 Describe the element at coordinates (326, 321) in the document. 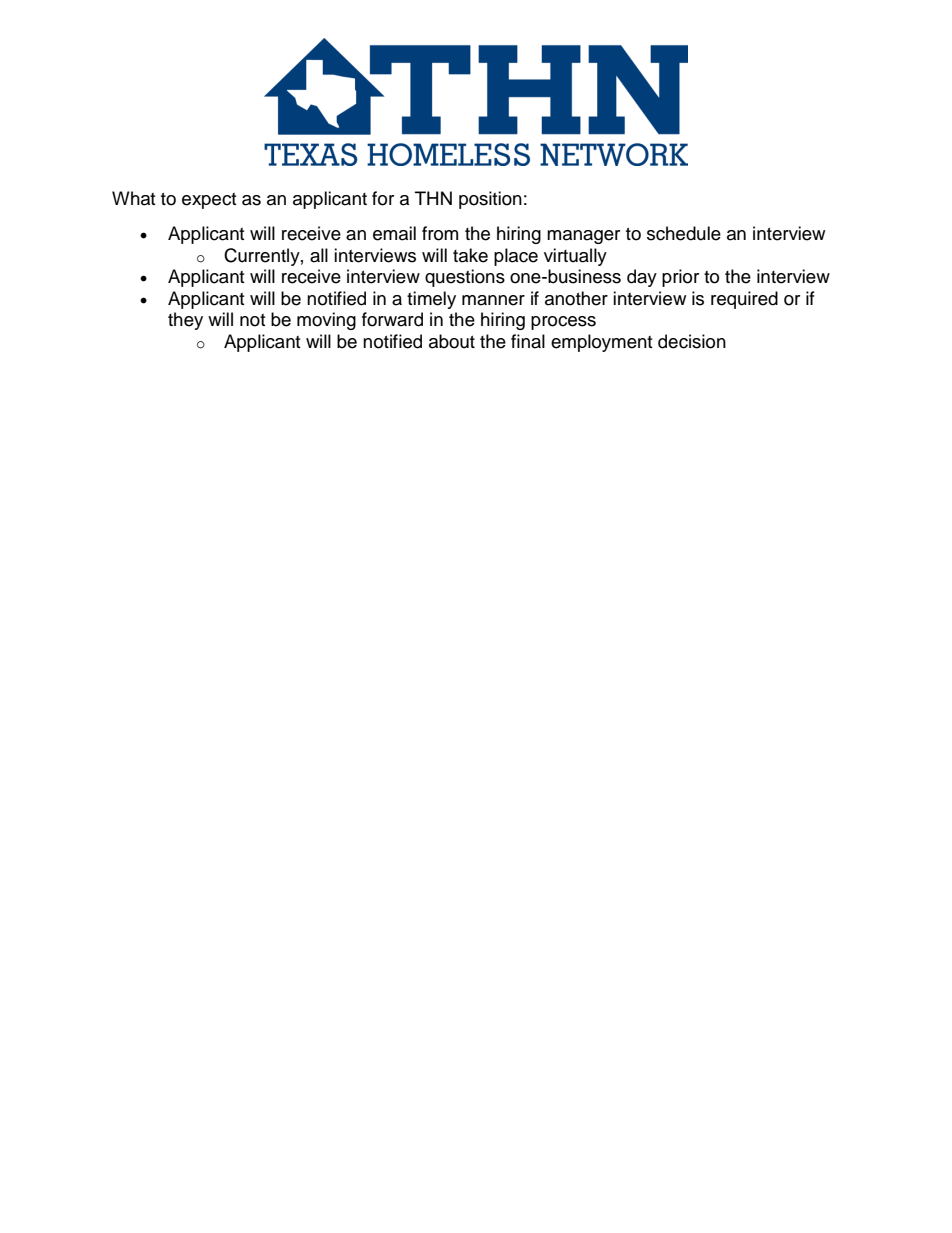

I see `moving` at that location.
